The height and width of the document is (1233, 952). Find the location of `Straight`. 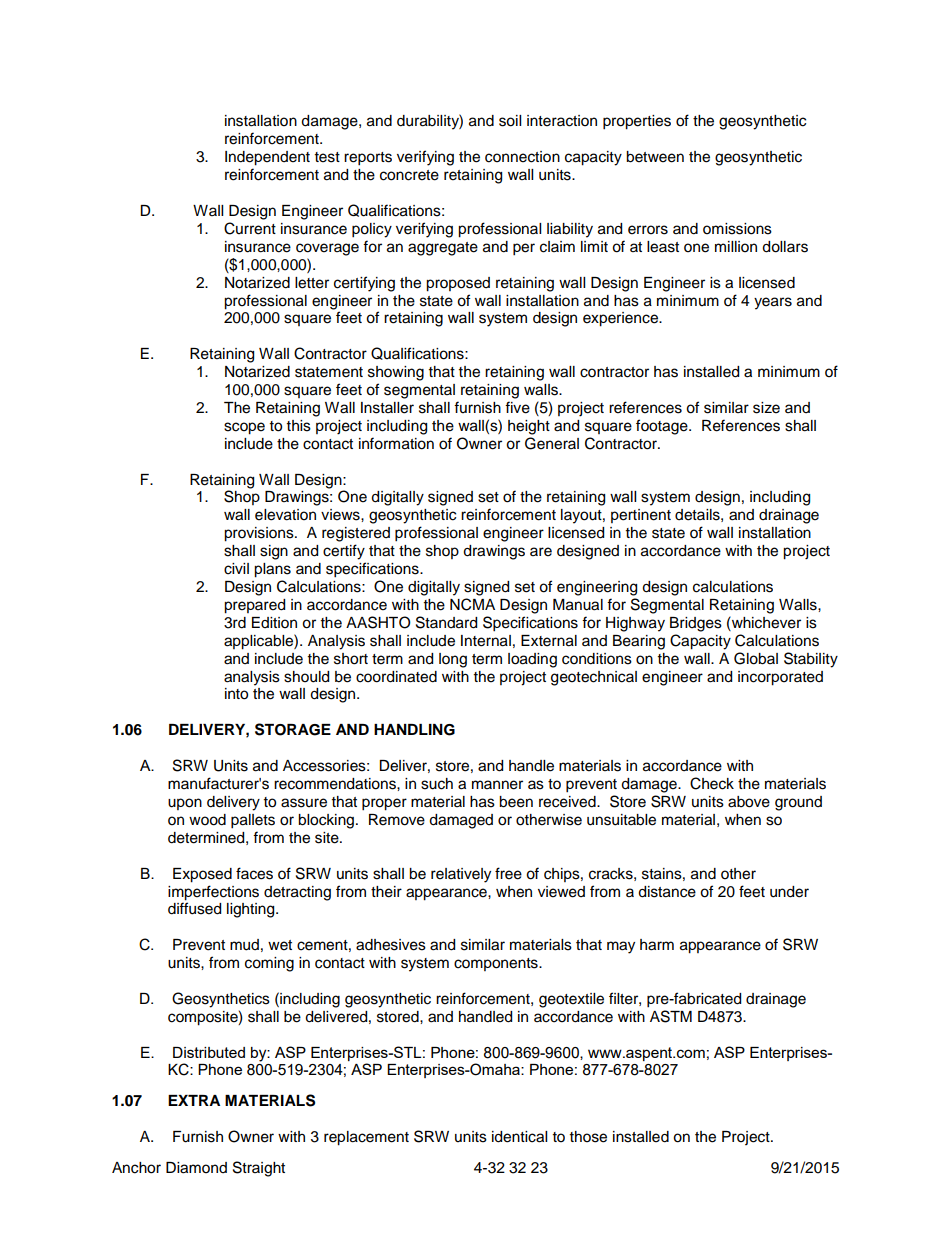

Straight is located at coordinates (259, 1169).
